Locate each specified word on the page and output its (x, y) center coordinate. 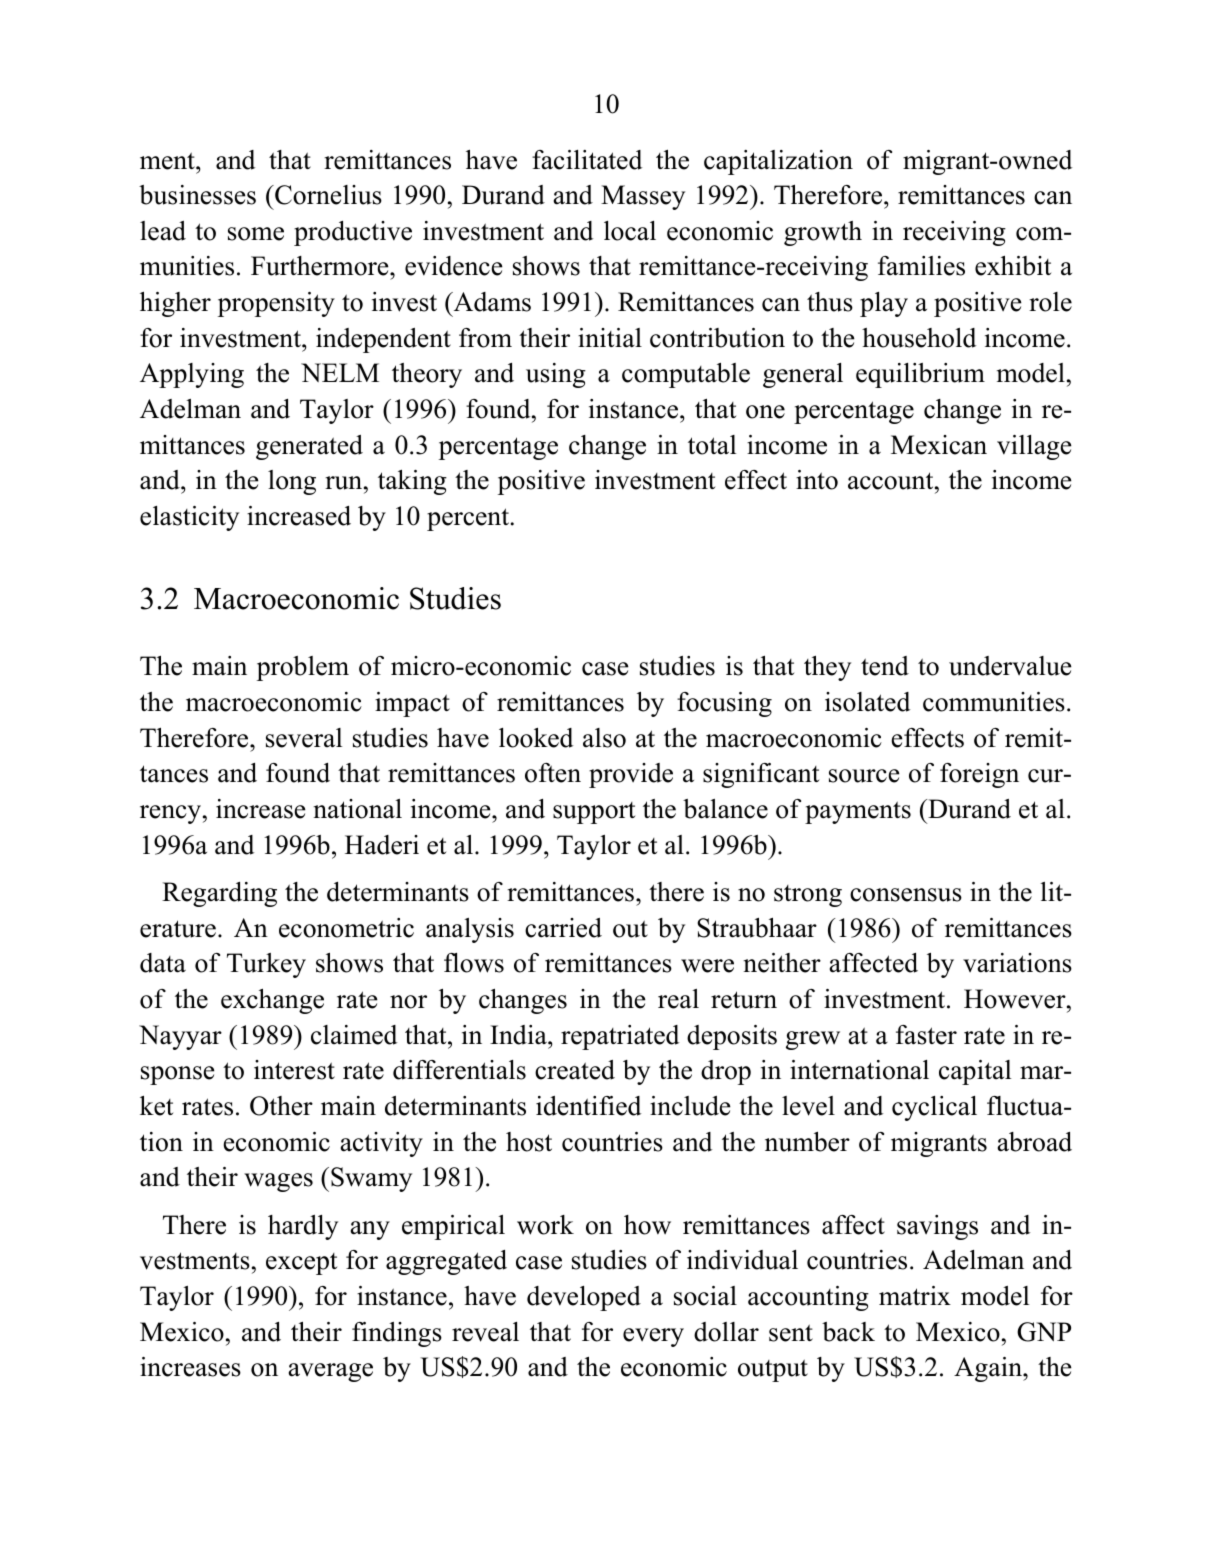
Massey (643, 197)
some (256, 234)
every (653, 1337)
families (921, 266)
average (330, 1372)
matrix (915, 1296)
